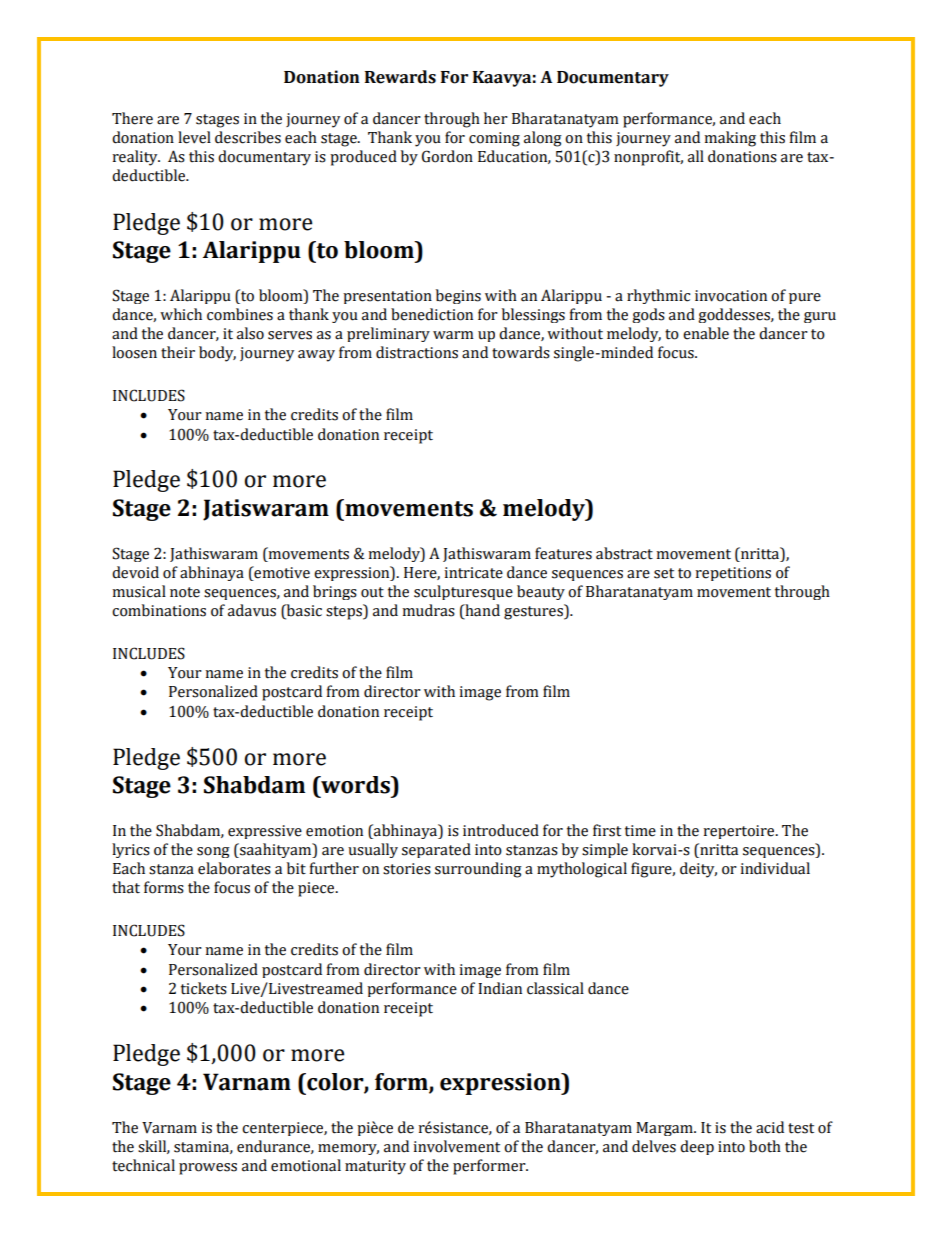 This screenshot has height=1233, width=952. Describe the element at coordinates (456, 1146) in the screenshot. I see `involvement` at that location.
